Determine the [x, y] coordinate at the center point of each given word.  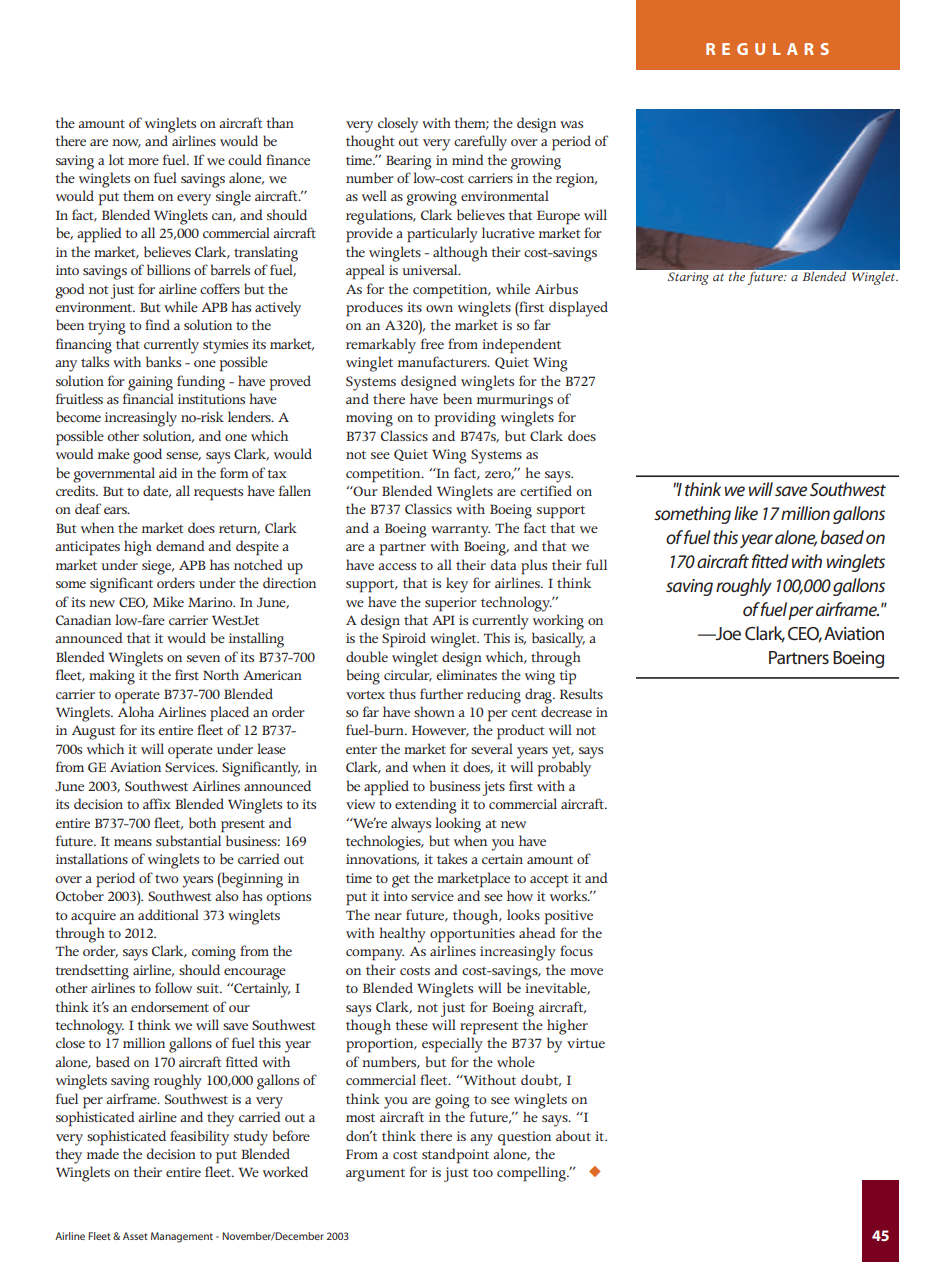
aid [168, 472]
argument [375, 1175]
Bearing [409, 162]
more [143, 161]
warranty [460, 531]
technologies [384, 843]
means [133, 842]
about [573, 1135]
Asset [135, 1236]
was [571, 124]
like [746, 513]
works [569, 895]
